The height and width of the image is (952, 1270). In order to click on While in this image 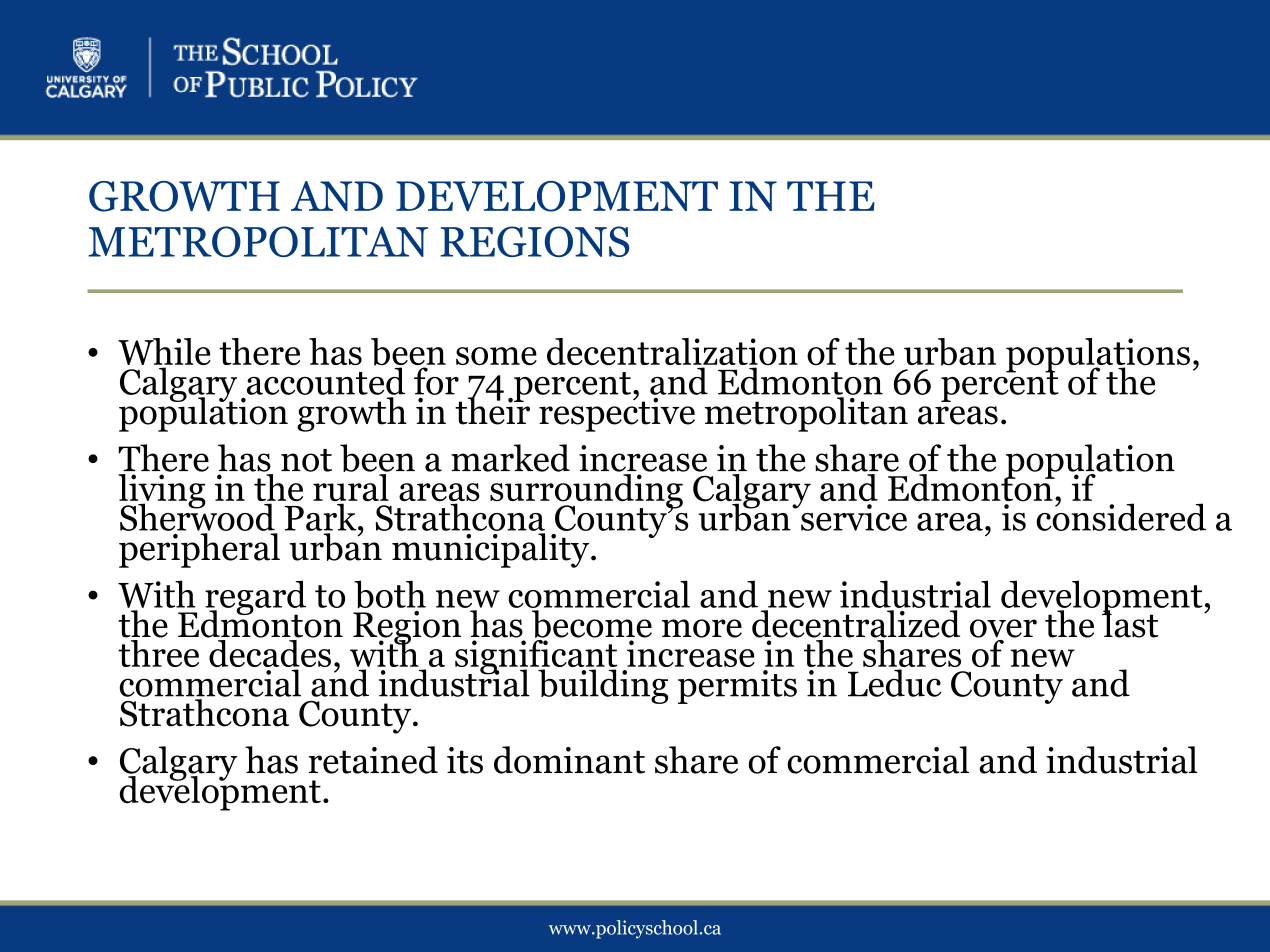, I will do `click(164, 353)`.
